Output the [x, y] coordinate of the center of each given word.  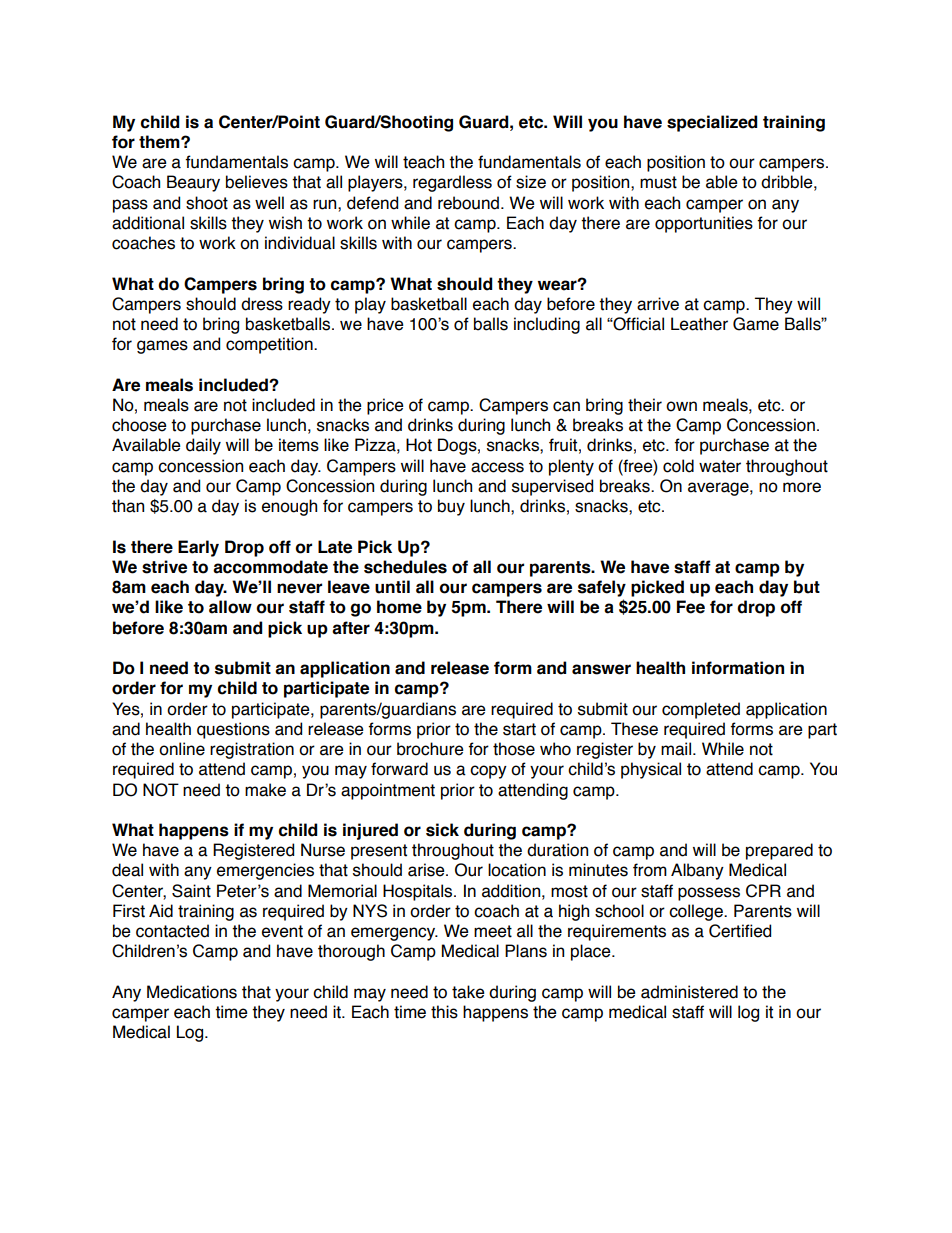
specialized [712, 123]
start [519, 729]
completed [701, 710]
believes [257, 182]
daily [203, 446]
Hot [419, 445]
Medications [192, 992]
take [468, 992]
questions [233, 730]
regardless [452, 183]
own [681, 406]
